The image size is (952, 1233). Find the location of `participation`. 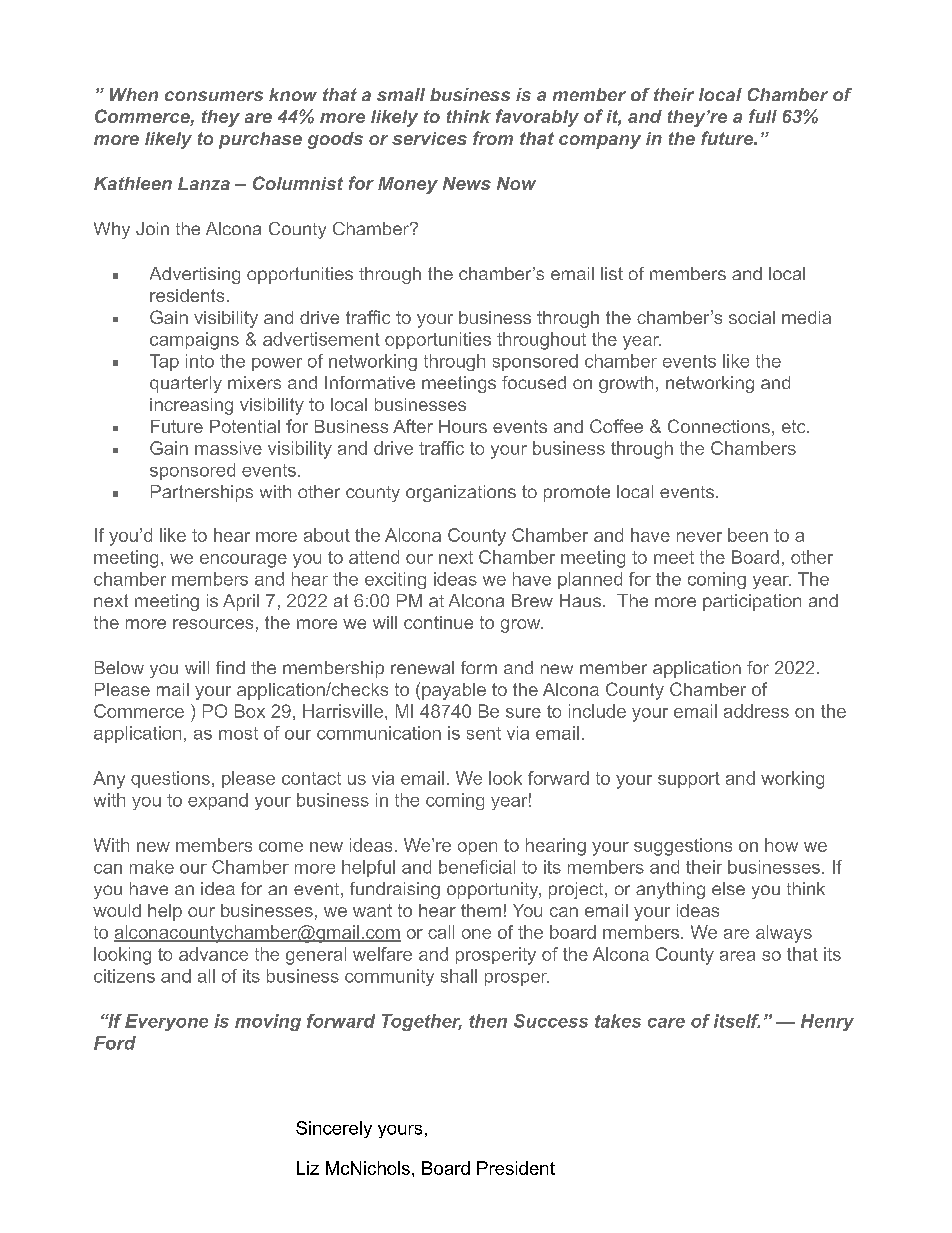

participation is located at coordinates (752, 602).
